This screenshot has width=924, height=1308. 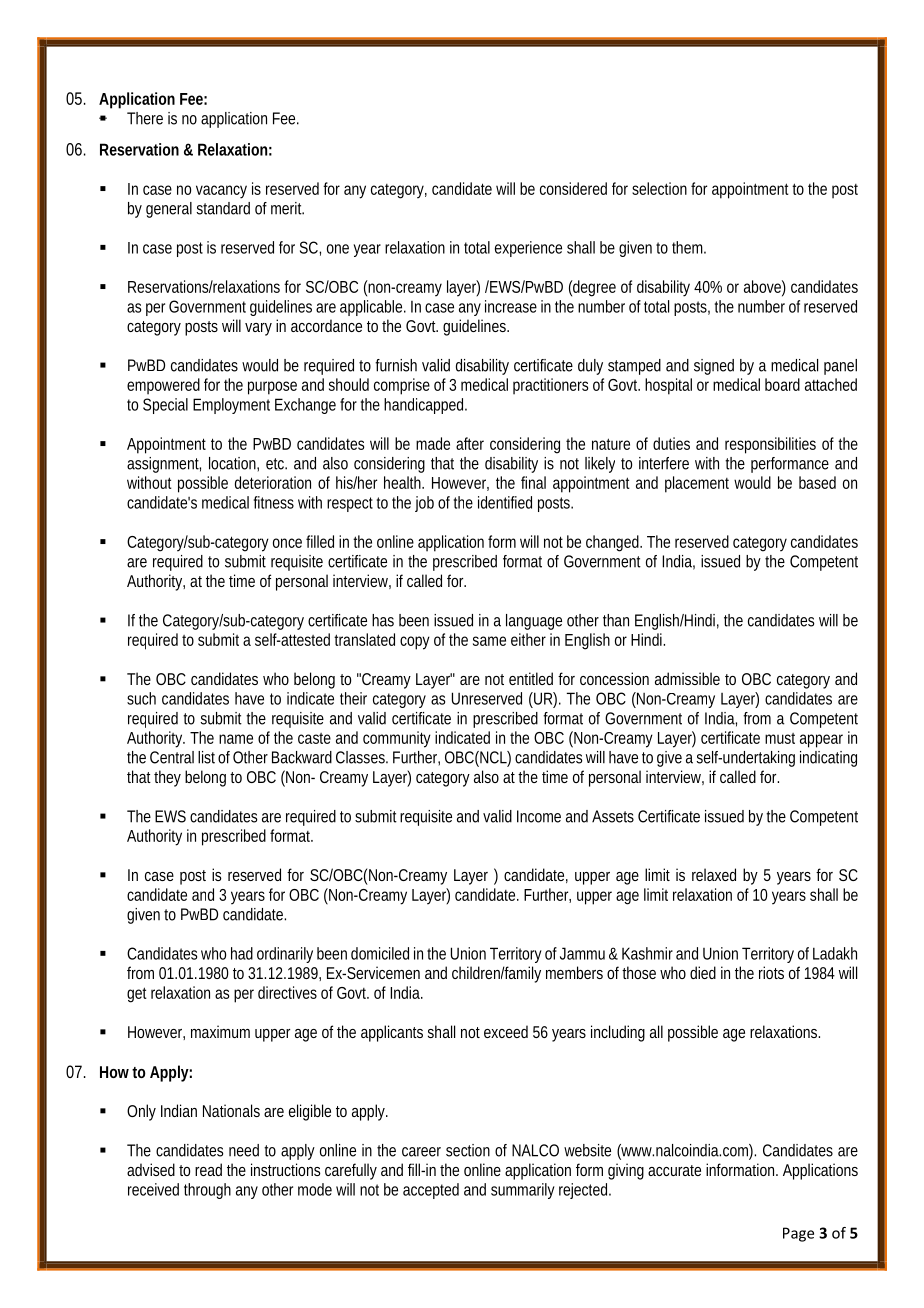 I want to click on selection, so click(x=662, y=188).
